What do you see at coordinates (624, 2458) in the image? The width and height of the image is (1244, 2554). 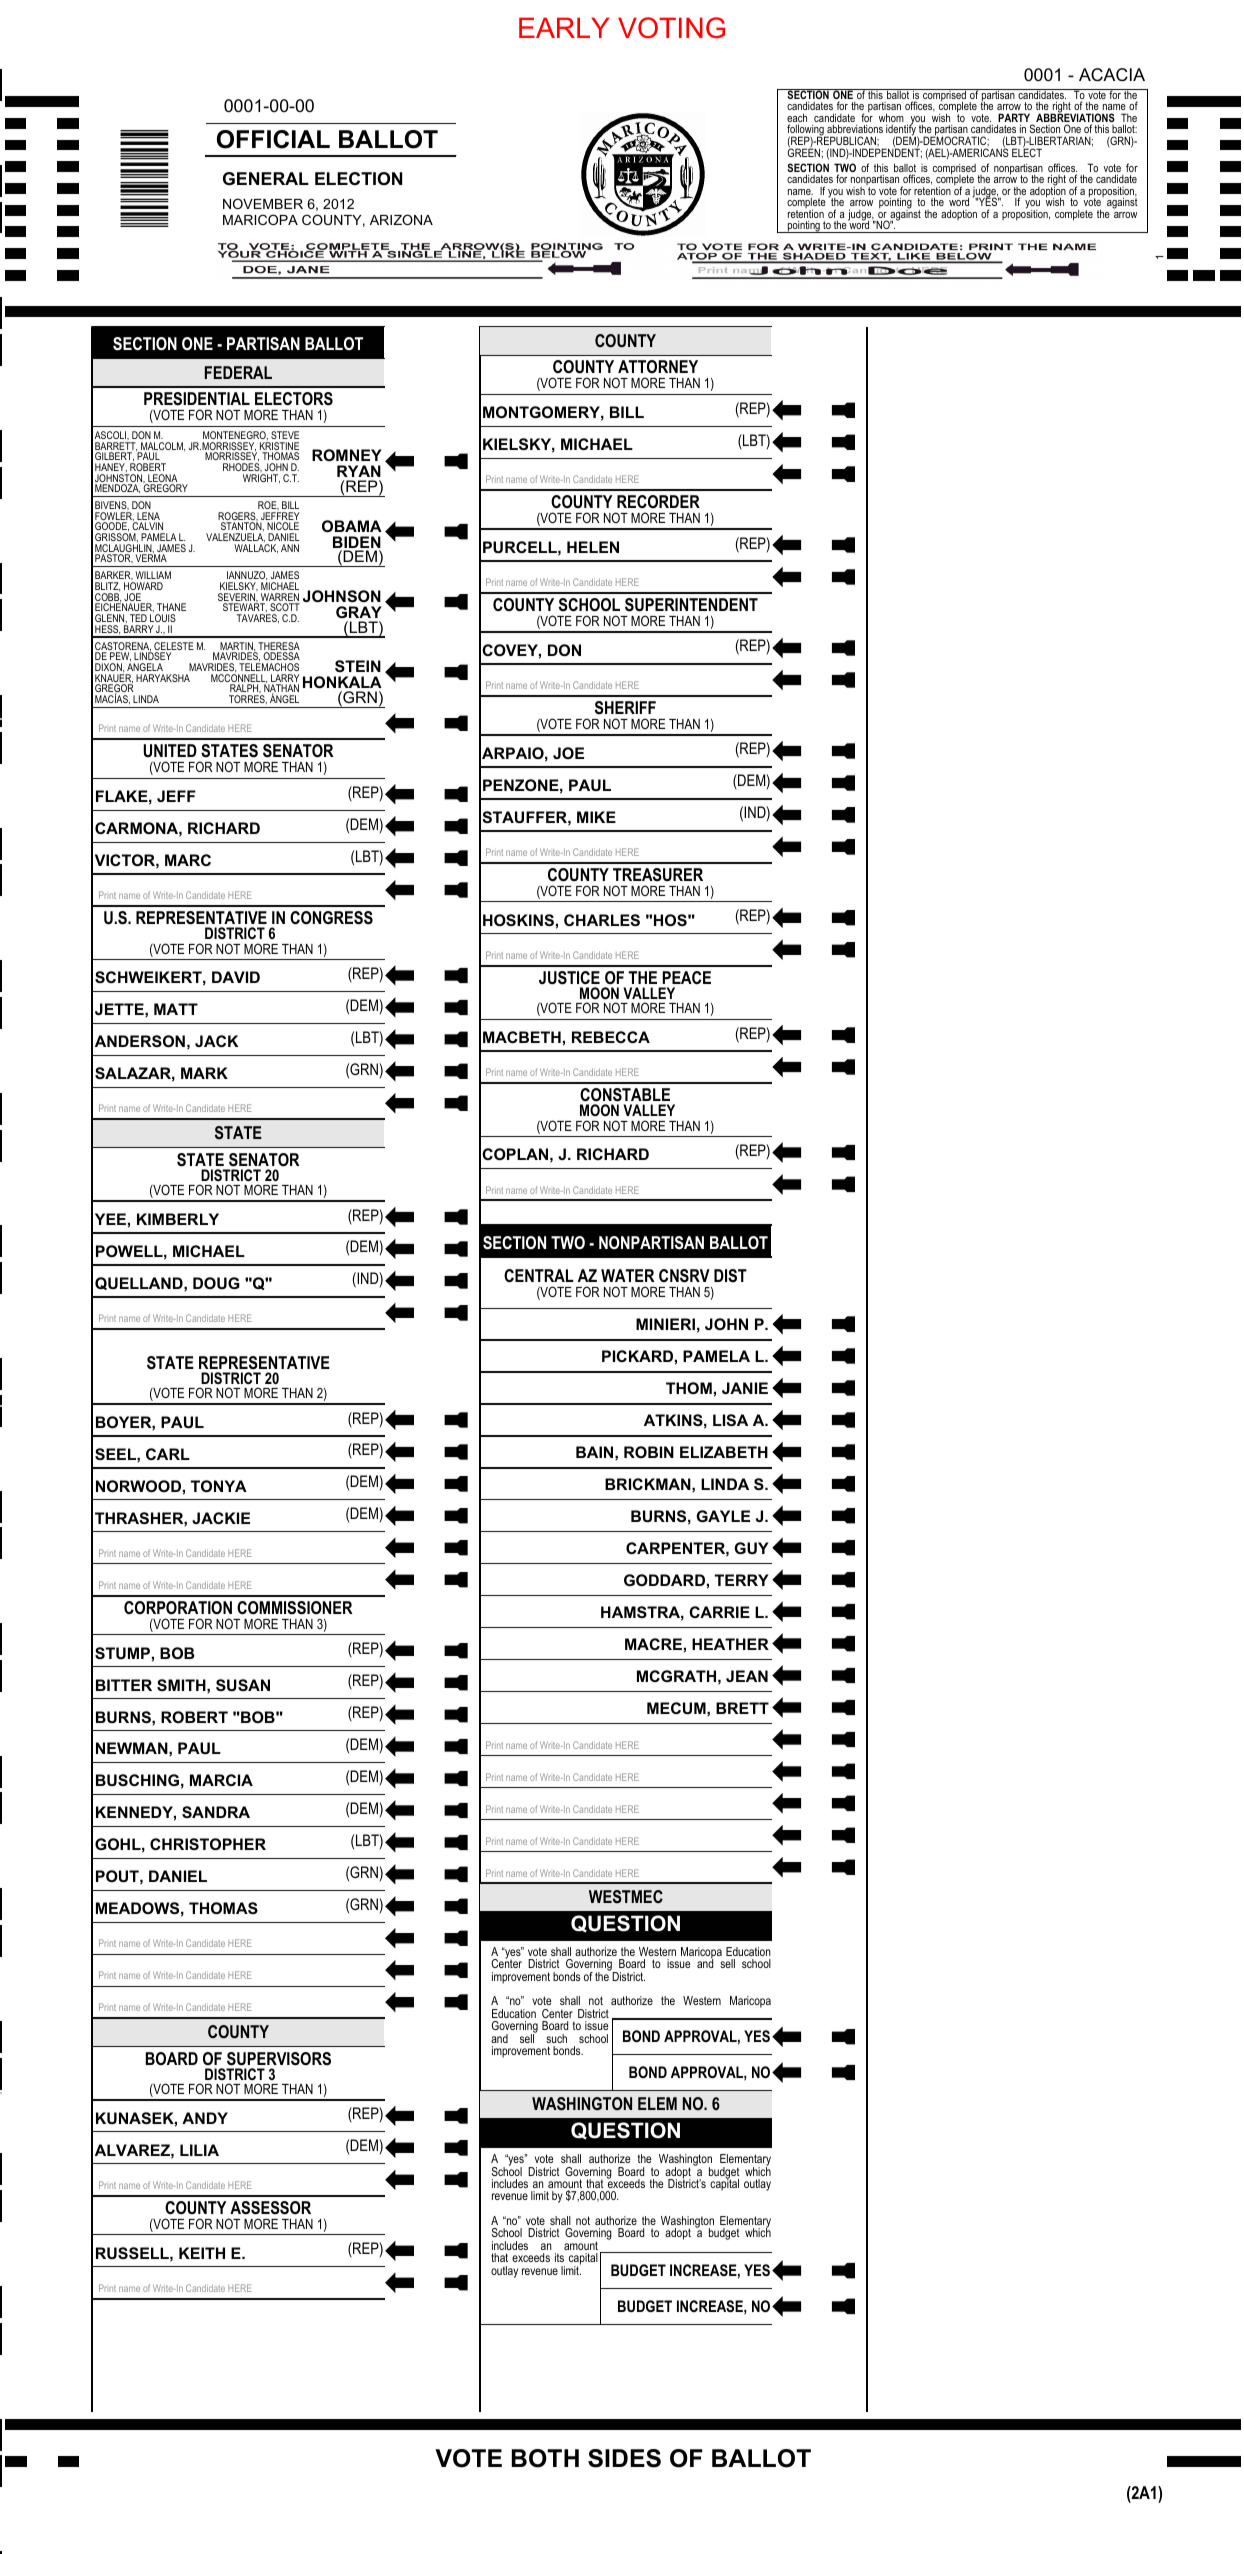 I see `SIDES` at bounding box center [624, 2458].
